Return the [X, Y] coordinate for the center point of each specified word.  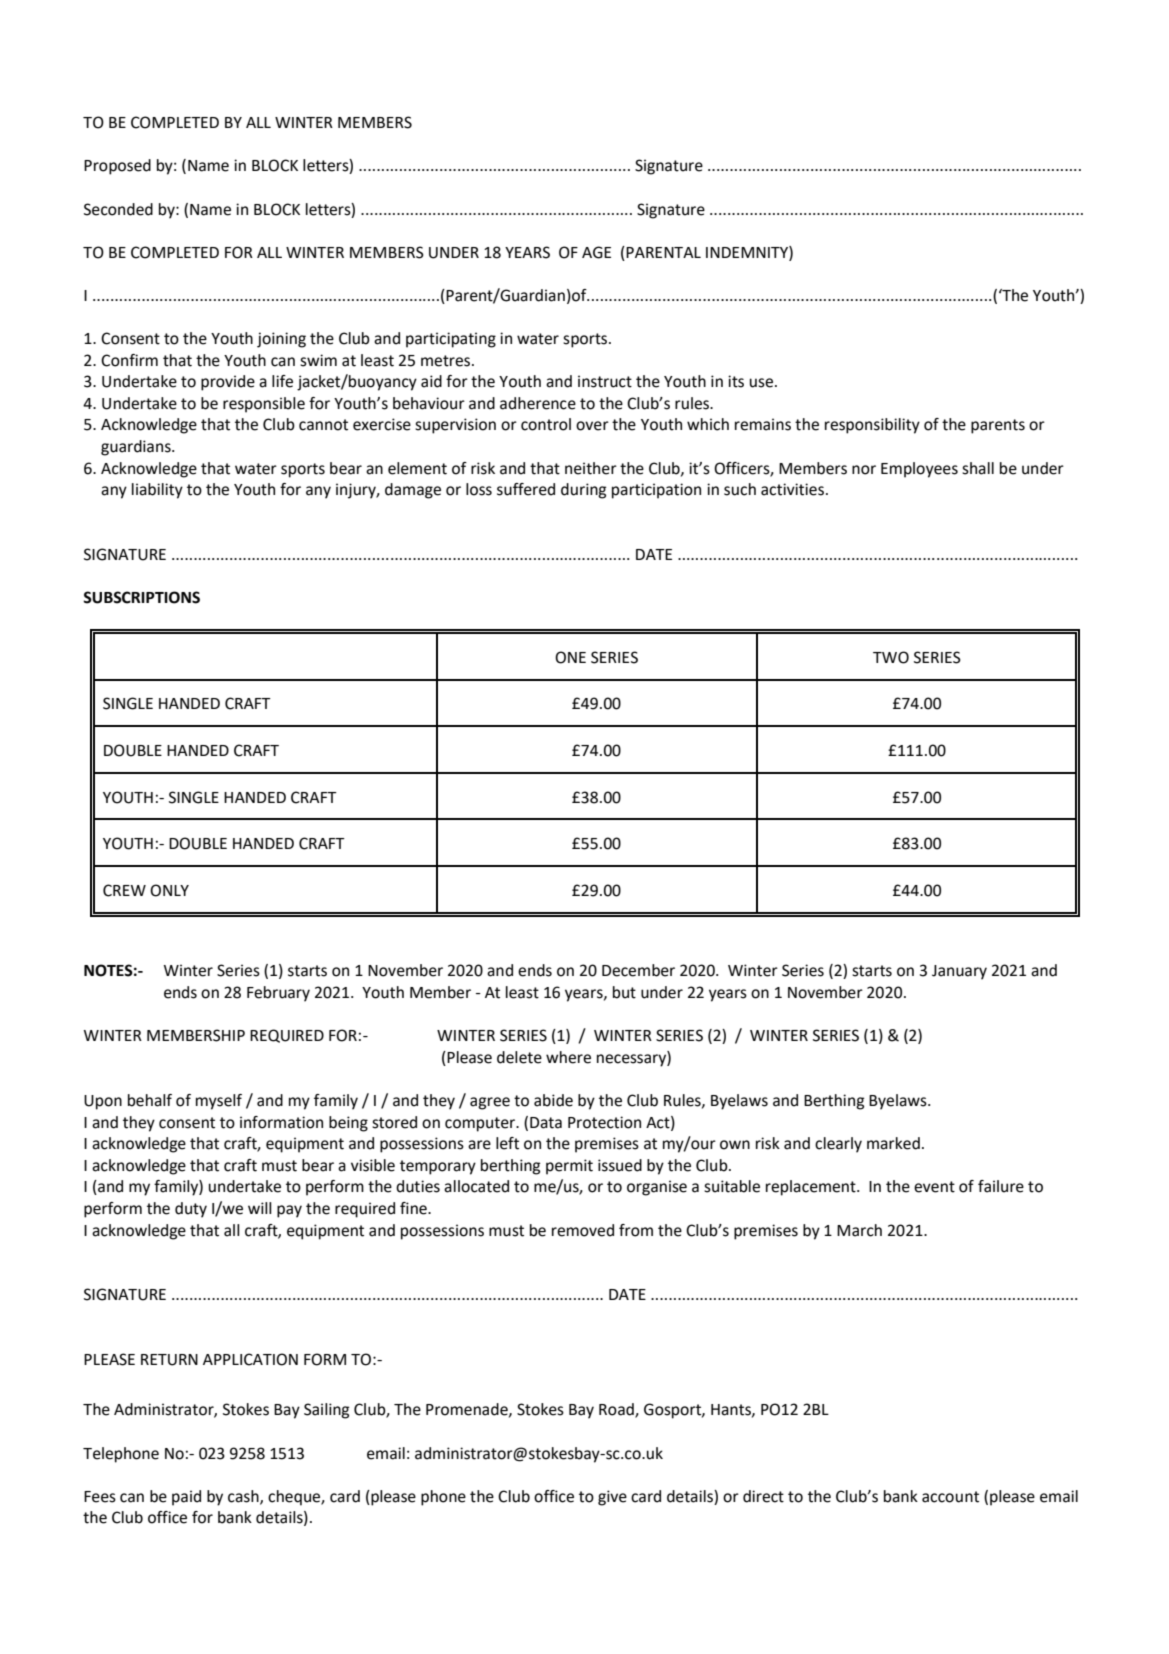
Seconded [118, 209]
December [638, 970]
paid [186, 1498]
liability [157, 491]
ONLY [169, 890]
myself [219, 1102]
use [761, 383]
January [959, 972]
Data [546, 1123]
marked [893, 1143]
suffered [526, 489]
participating [451, 340]
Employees [919, 470]
